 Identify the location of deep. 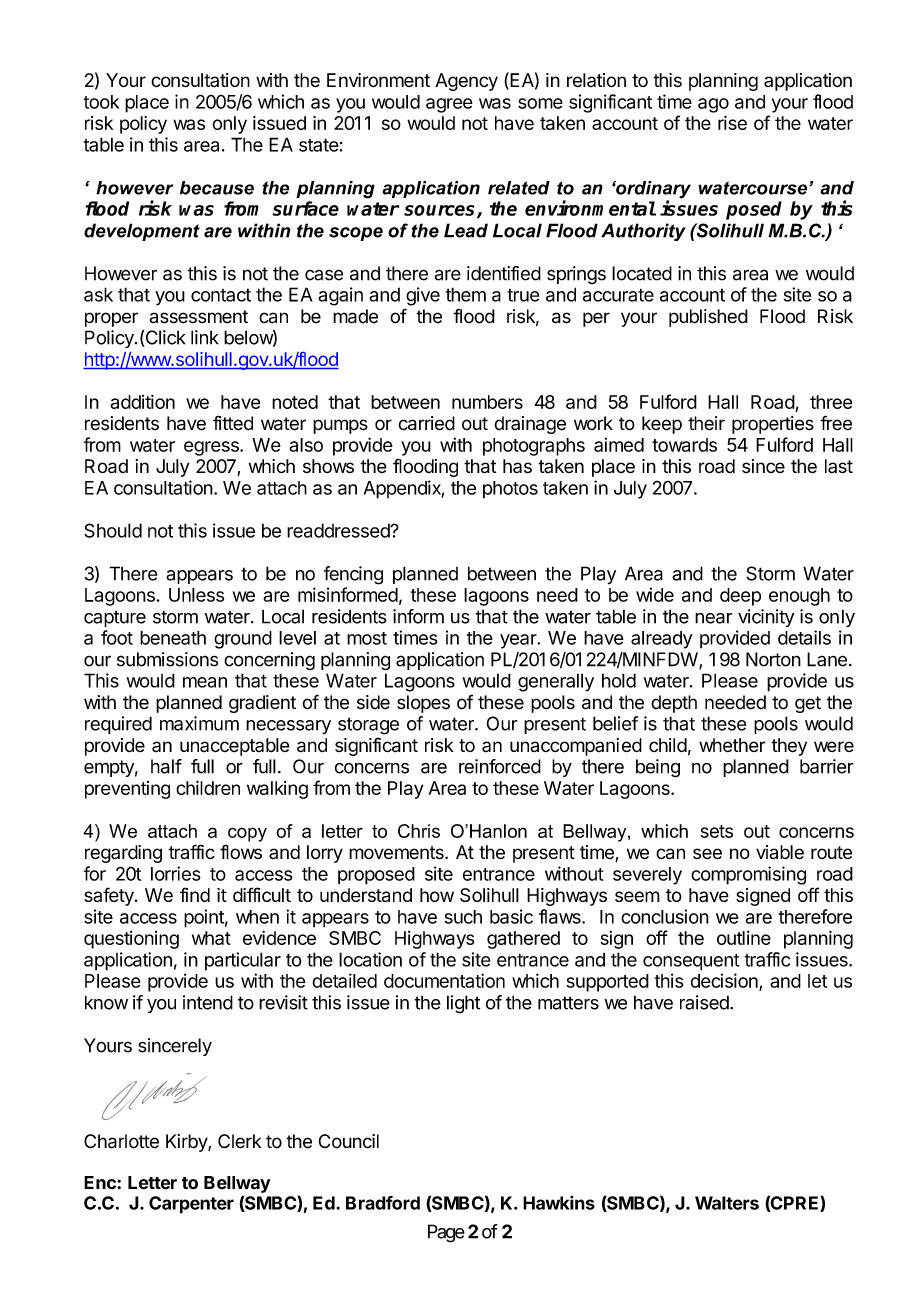
(740, 597).
